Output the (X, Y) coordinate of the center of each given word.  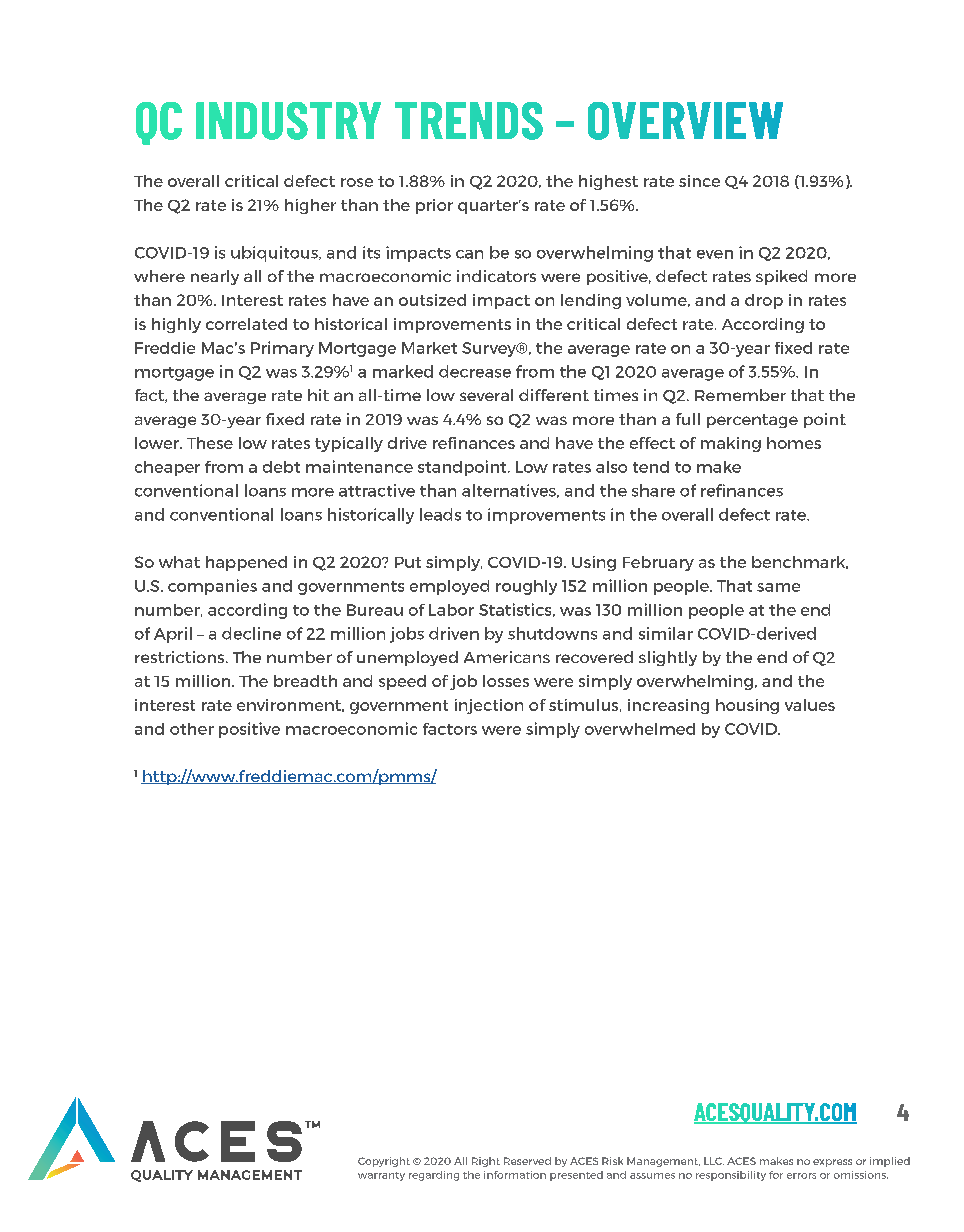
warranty (381, 1176)
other (192, 729)
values (810, 705)
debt (281, 467)
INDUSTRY (288, 121)
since (699, 181)
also (611, 467)
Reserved (527, 1161)
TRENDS (469, 121)
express (832, 1163)
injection (489, 706)
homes (794, 443)
